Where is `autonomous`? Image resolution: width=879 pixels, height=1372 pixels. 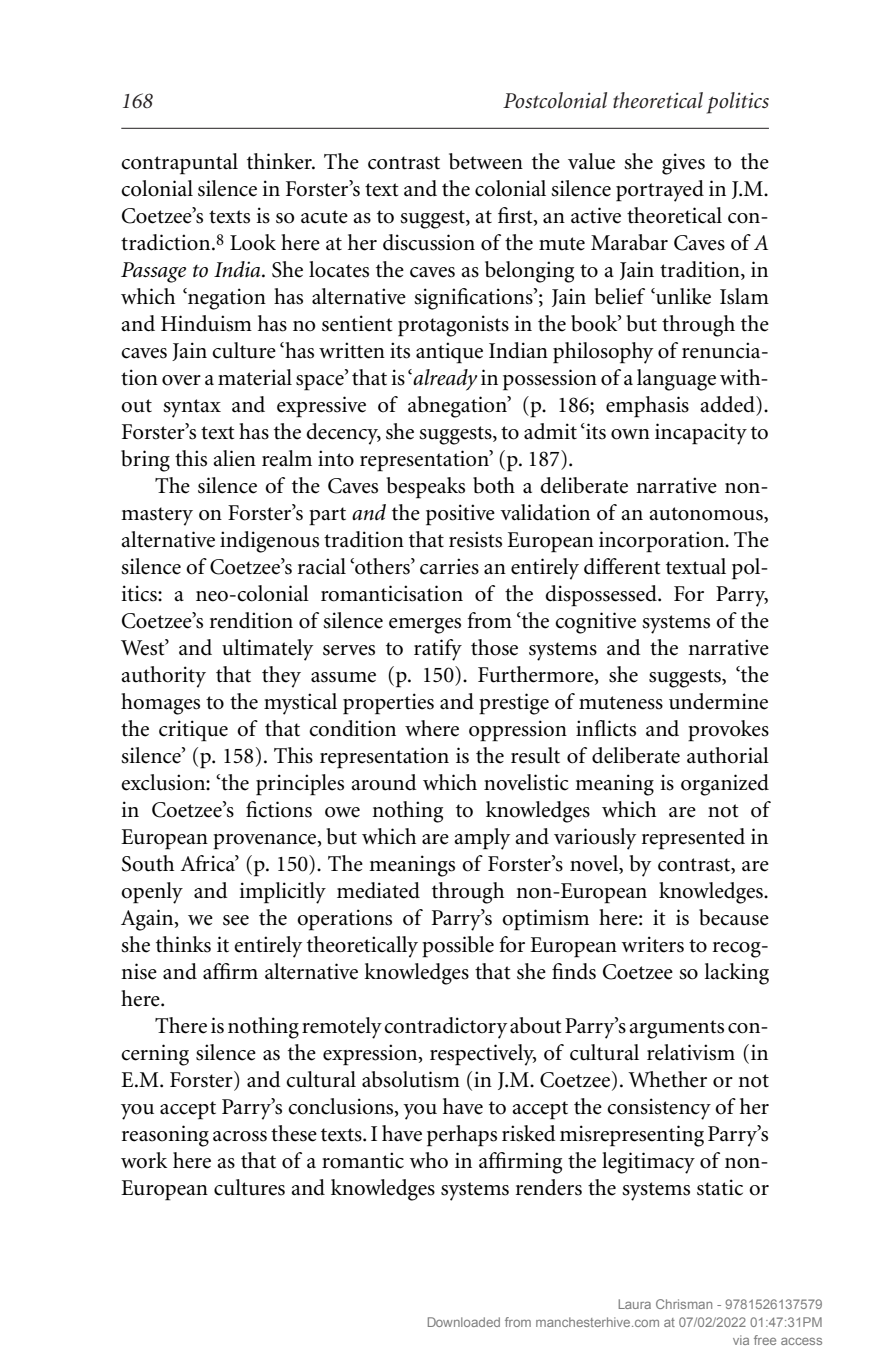
autonomous is located at coordinates (707, 514).
